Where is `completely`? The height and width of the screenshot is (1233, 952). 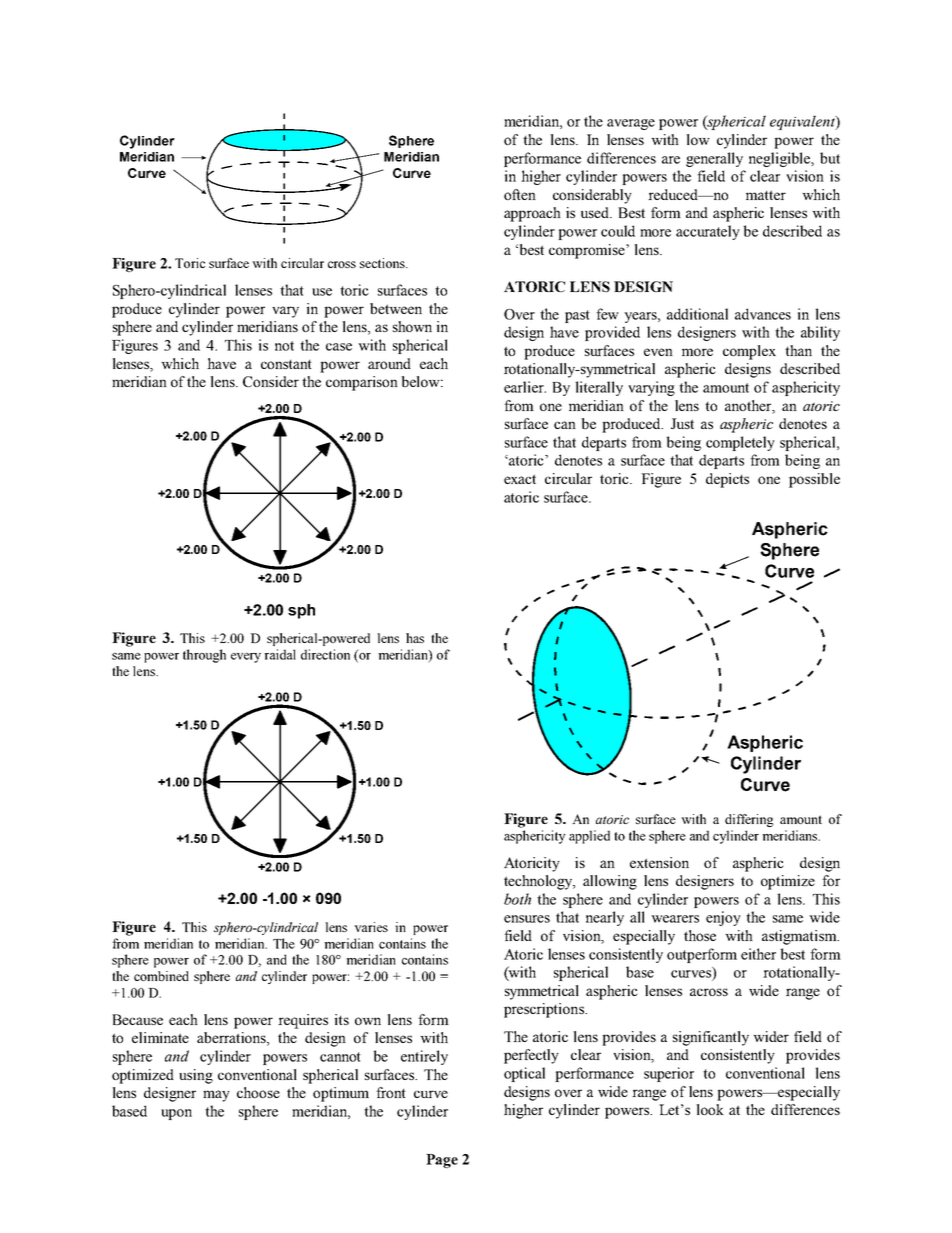 completely is located at coordinates (740, 443).
